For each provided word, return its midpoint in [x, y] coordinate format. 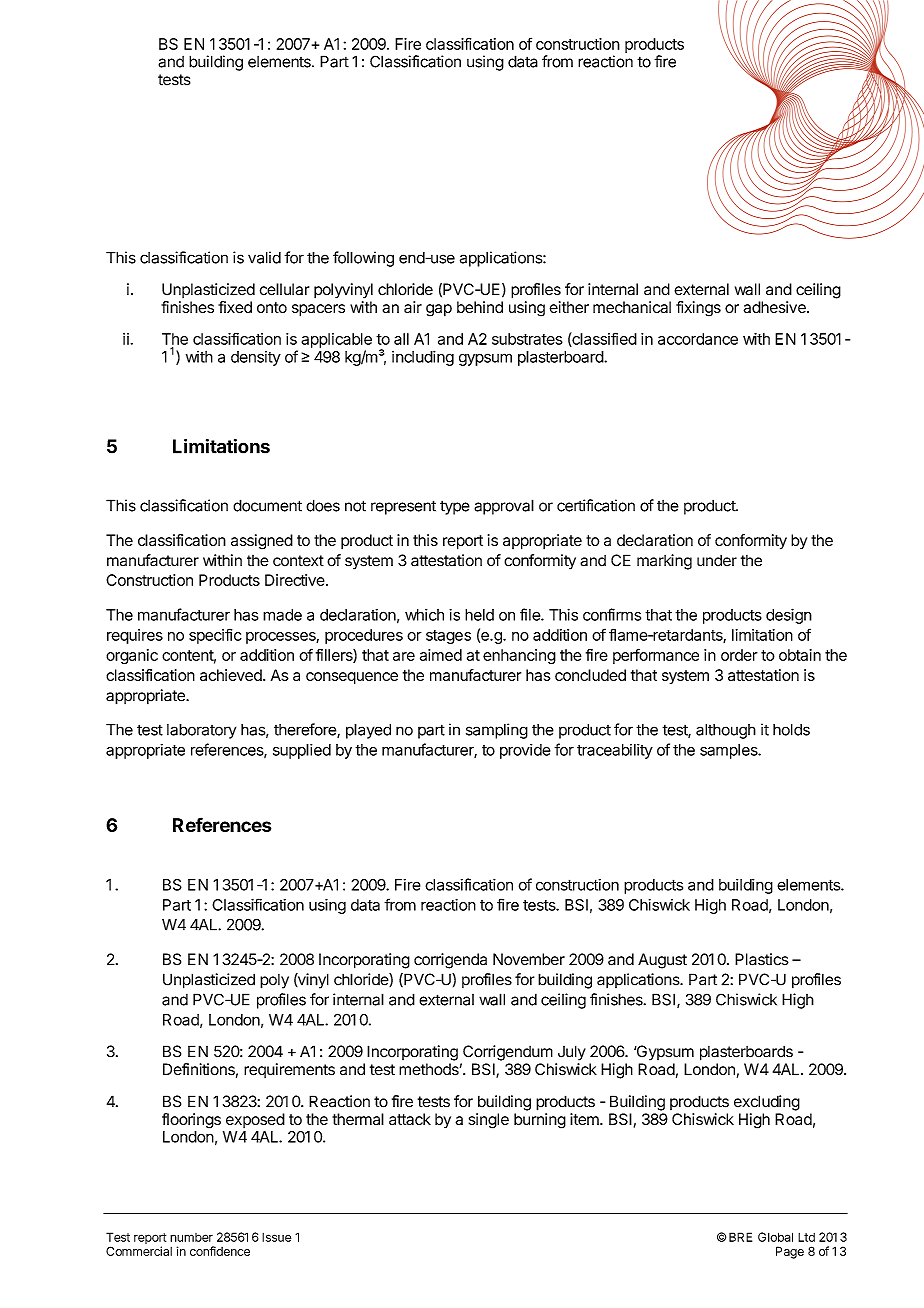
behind [480, 307]
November [529, 959]
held [479, 615]
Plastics [762, 959]
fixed [235, 307]
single [489, 1121]
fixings [698, 309]
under [717, 560]
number [191, 1237]
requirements [289, 1070]
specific [215, 636]
